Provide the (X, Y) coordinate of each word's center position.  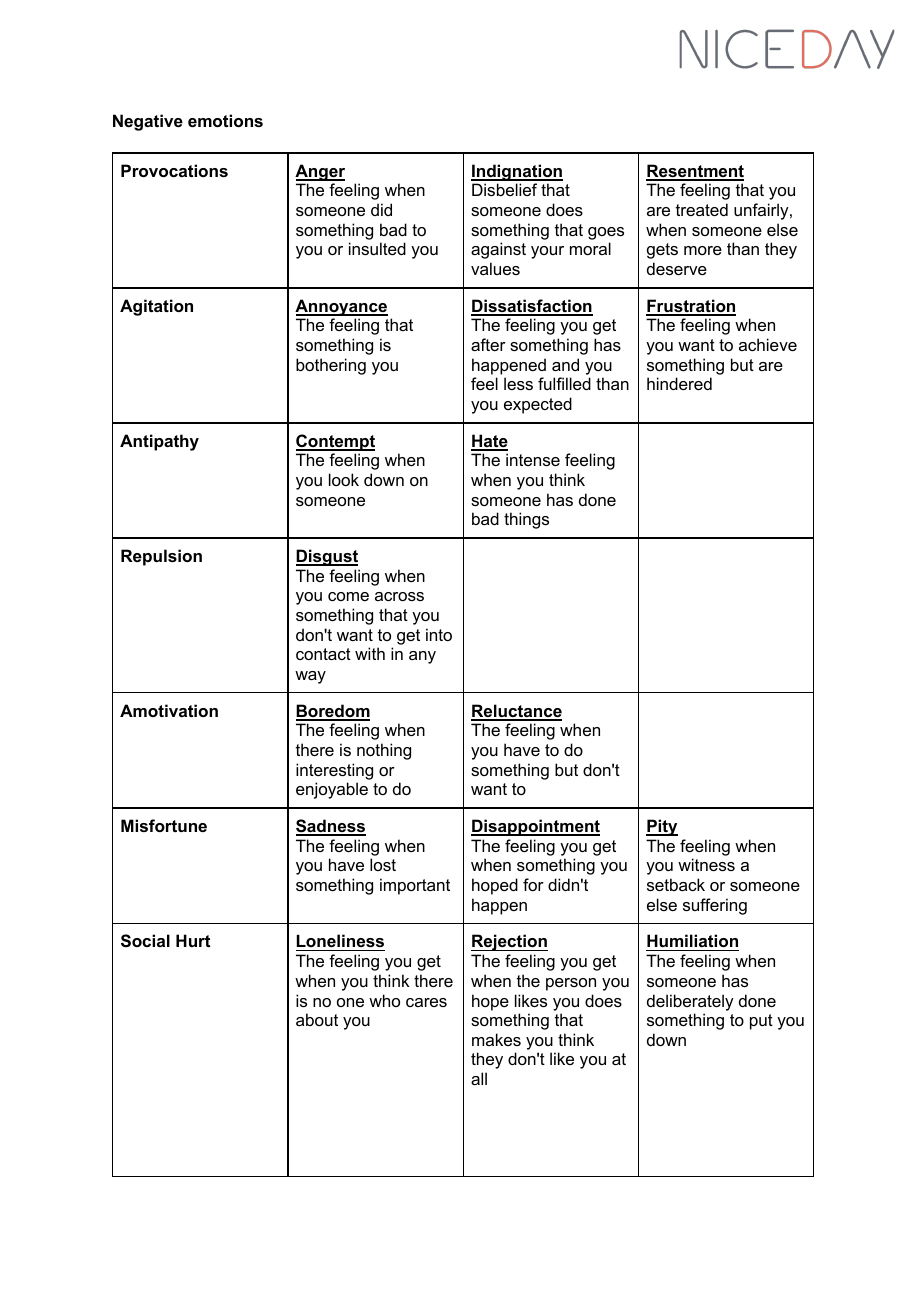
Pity (662, 827)
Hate (489, 442)
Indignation (517, 174)
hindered (679, 383)
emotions (225, 120)
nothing (384, 751)
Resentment (695, 172)
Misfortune (164, 825)
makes (496, 1039)
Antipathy (159, 442)
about (317, 1019)
